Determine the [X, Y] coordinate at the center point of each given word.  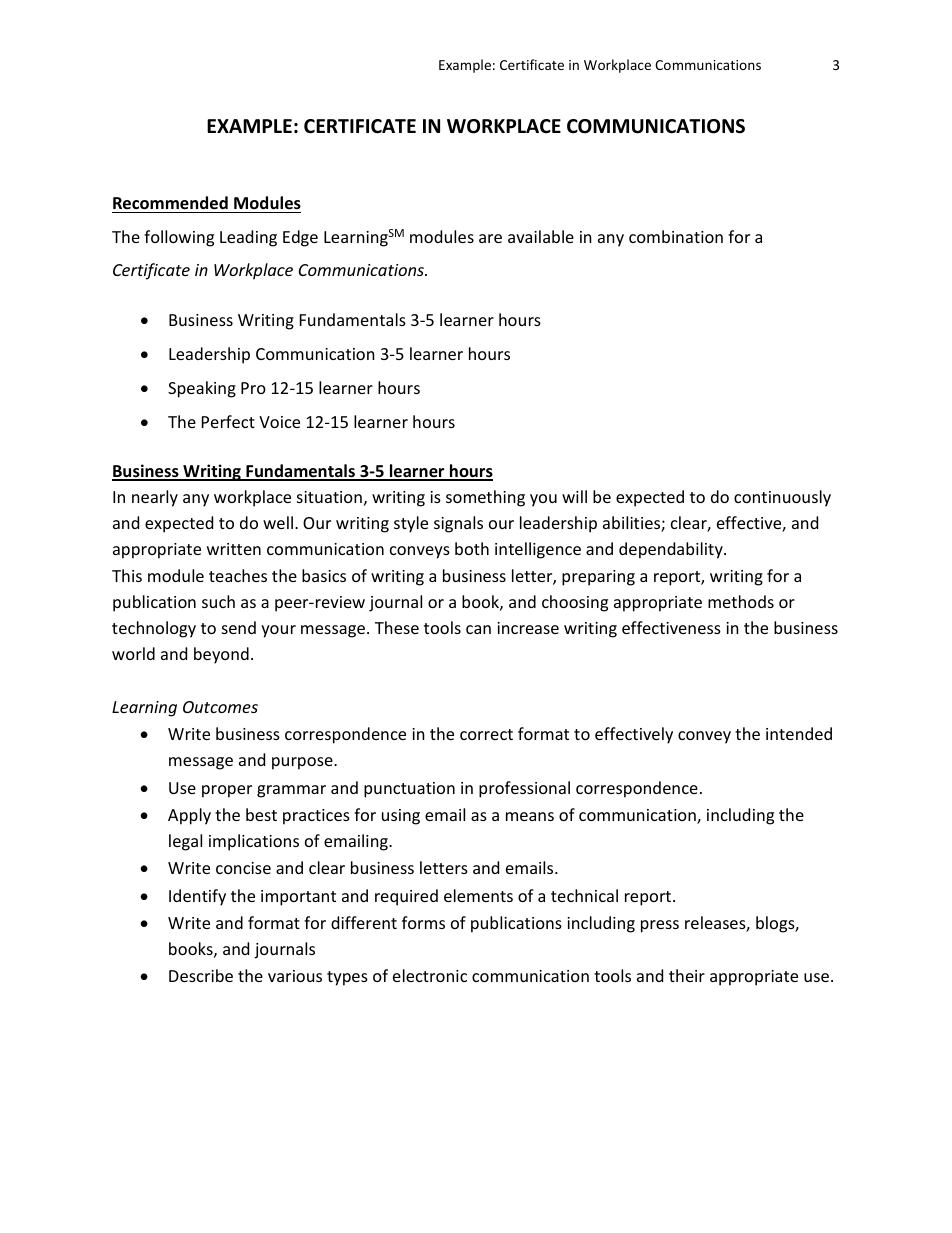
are [490, 238]
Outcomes [220, 707]
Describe [201, 975]
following [179, 238]
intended [799, 733]
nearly [155, 498]
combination [676, 236]
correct [486, 734]
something [485, 498]
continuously [782, 498]
